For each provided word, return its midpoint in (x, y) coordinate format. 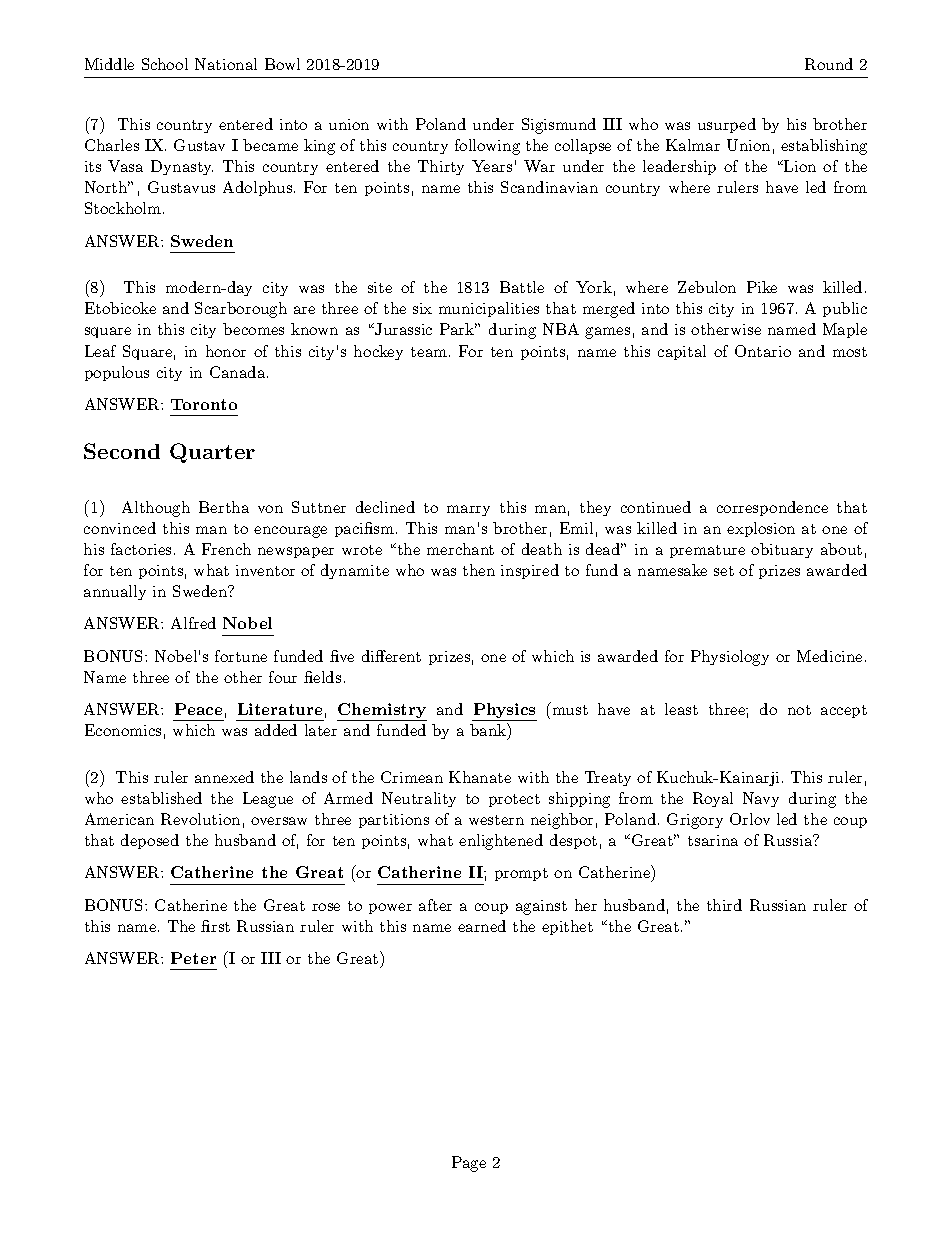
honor (226, 351)
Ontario (763, 351)
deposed (150, 841)
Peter (193, 958)
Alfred (193, 623)
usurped (727, 125)
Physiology (730, 658)
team (429, 352)
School (165, 64)
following (487, 147)
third (724, 905)
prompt (521, 874)
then (479, 570)
